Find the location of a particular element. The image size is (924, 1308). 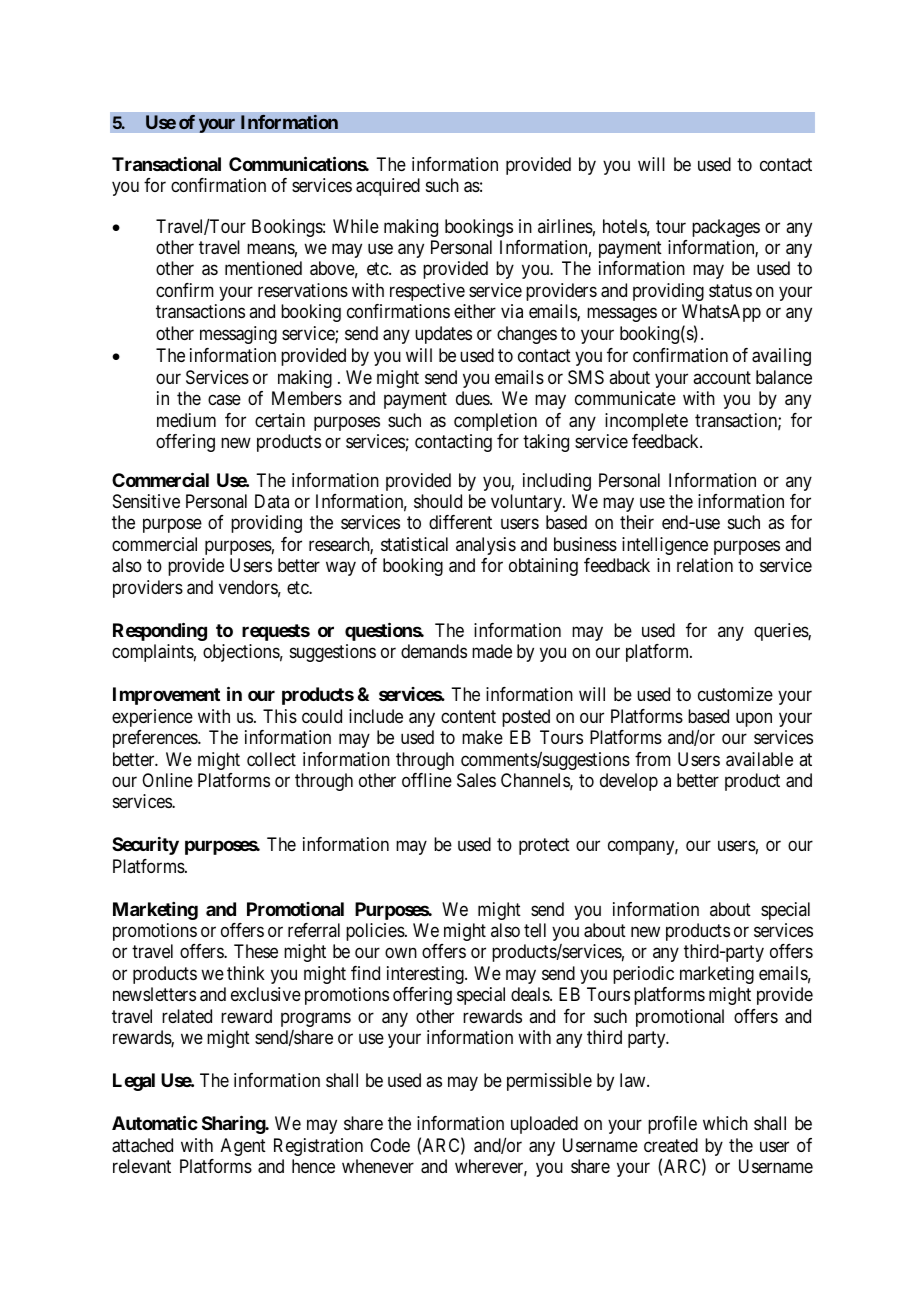

from is located at coordinates (653, 759).
